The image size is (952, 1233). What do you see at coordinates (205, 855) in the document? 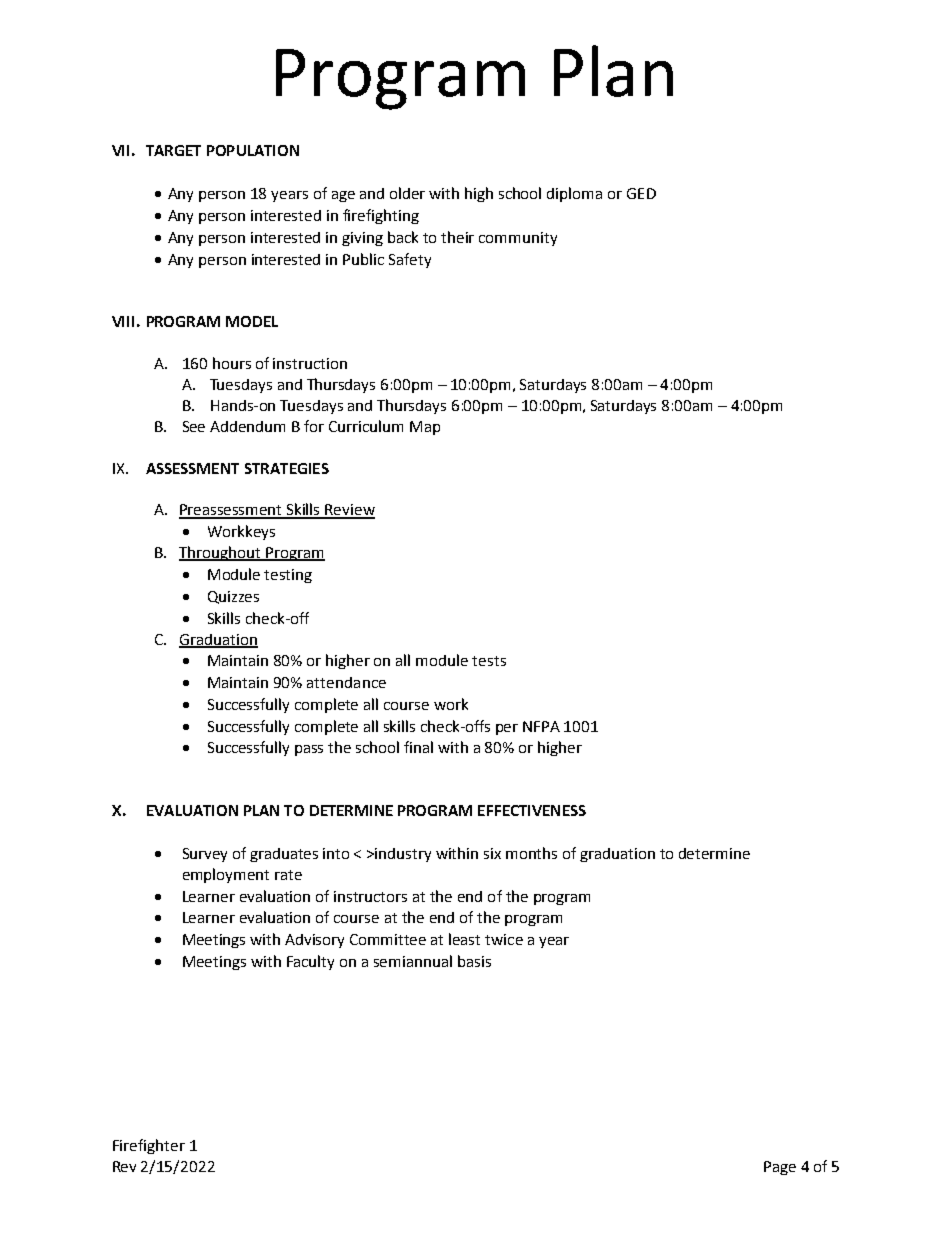
I see `Survey` at bounding box center [205, 855].
